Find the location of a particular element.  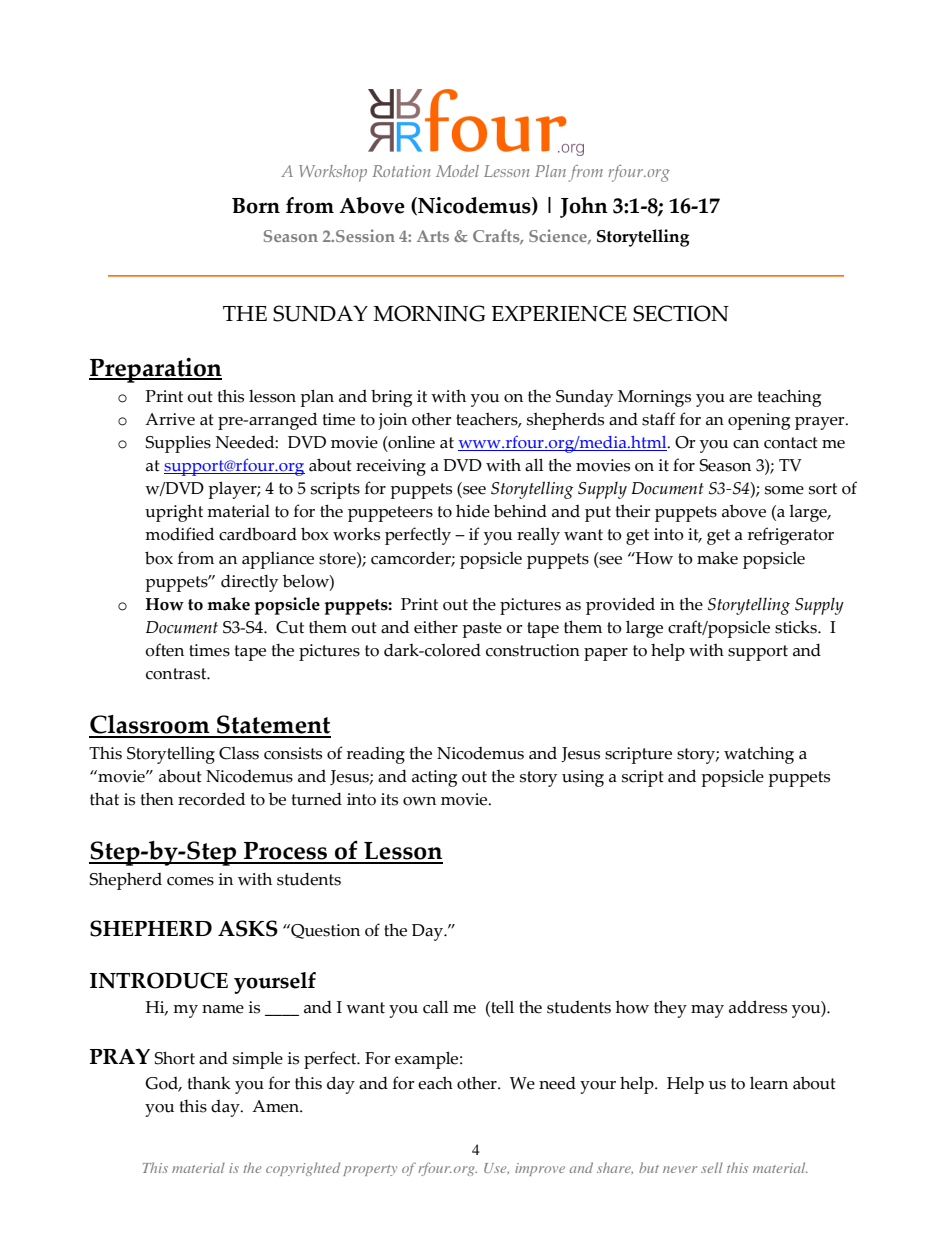

thank is located at coordinates (209, 1083).
